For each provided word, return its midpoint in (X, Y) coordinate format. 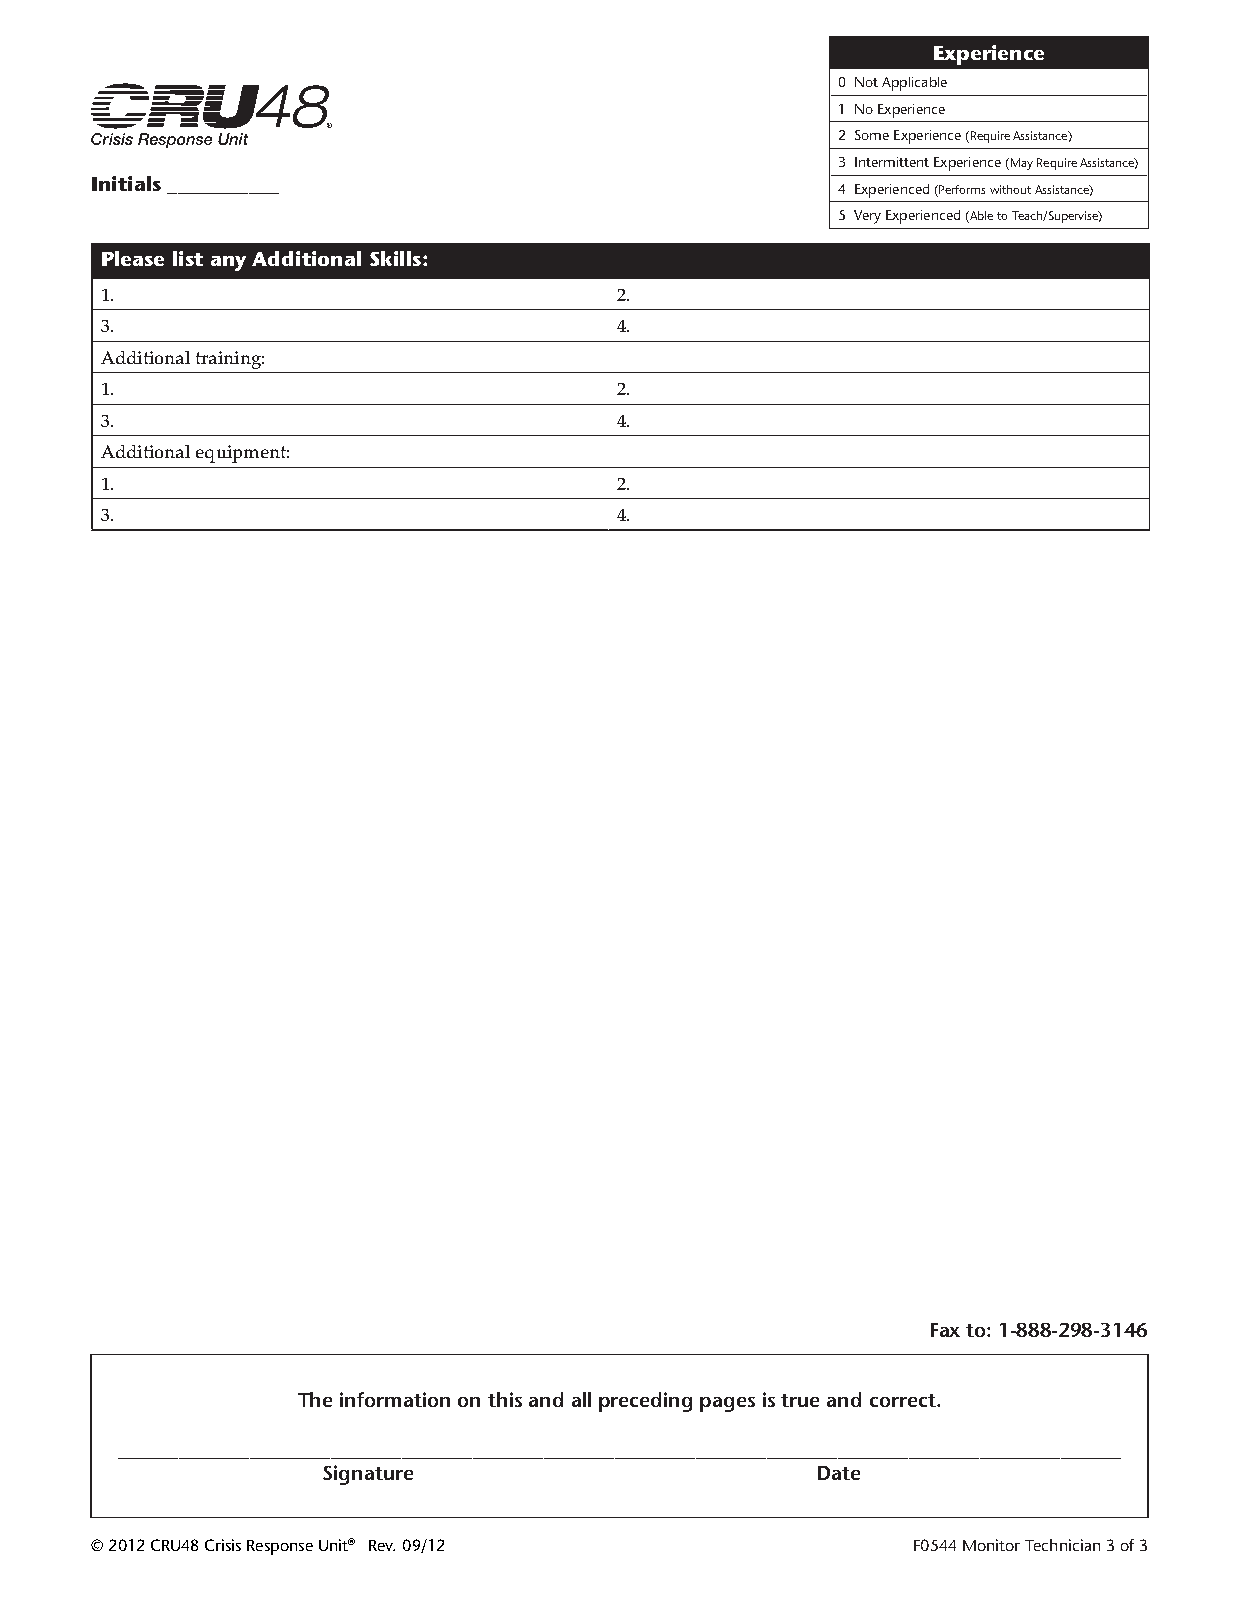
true (800, 1400)
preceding (645, 1402)
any (228, 263)
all (581, 1399)
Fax (945, 1330)
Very (867, 217)
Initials (126, 183)
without (1010, 189)
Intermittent (892, 162)
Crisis (223, 1545)
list (188, 258)
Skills (397, 258)
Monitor (991, 1545)
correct (904, 1400)
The (315, 1399)
